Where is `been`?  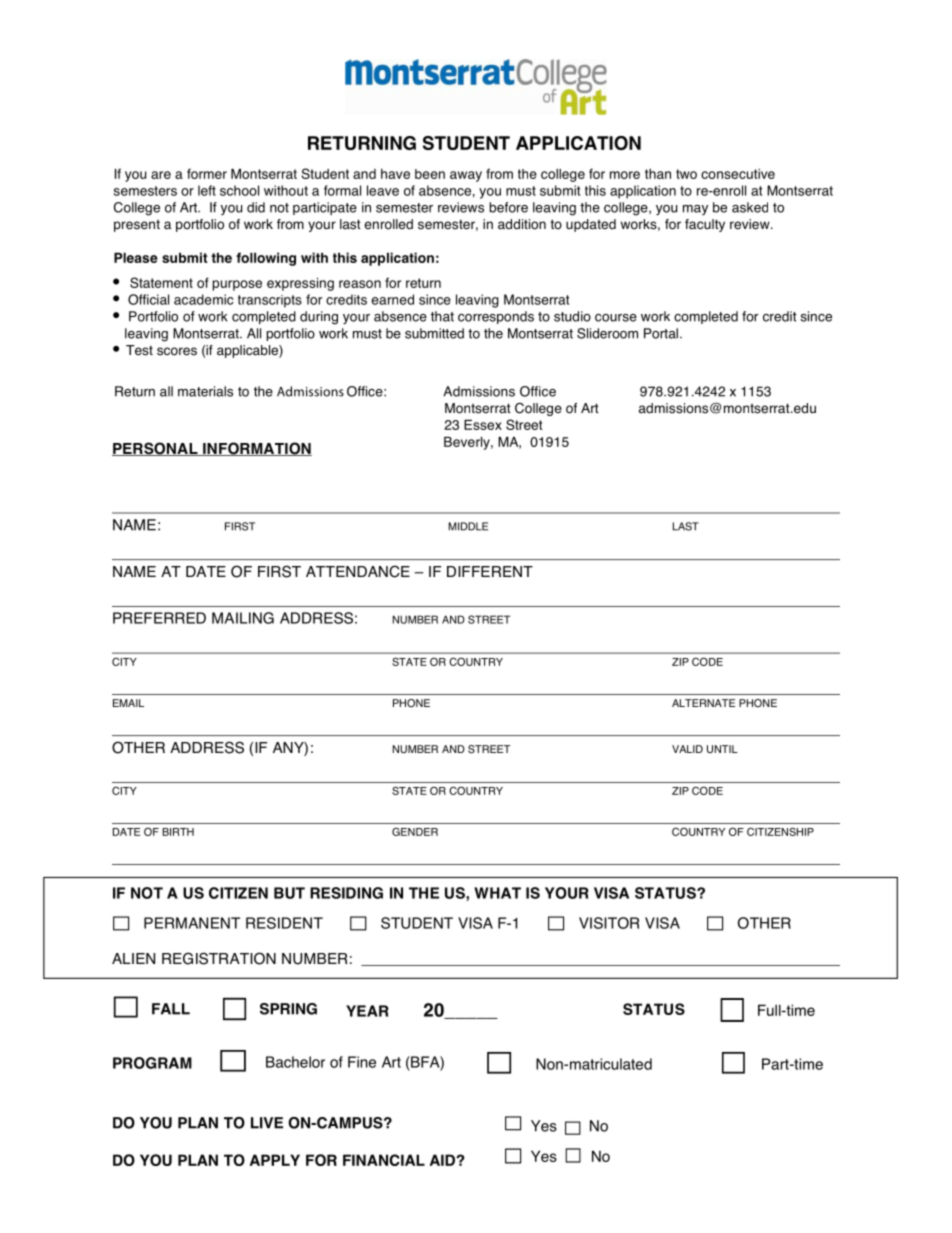 been is located at coordinates (430, 174).
